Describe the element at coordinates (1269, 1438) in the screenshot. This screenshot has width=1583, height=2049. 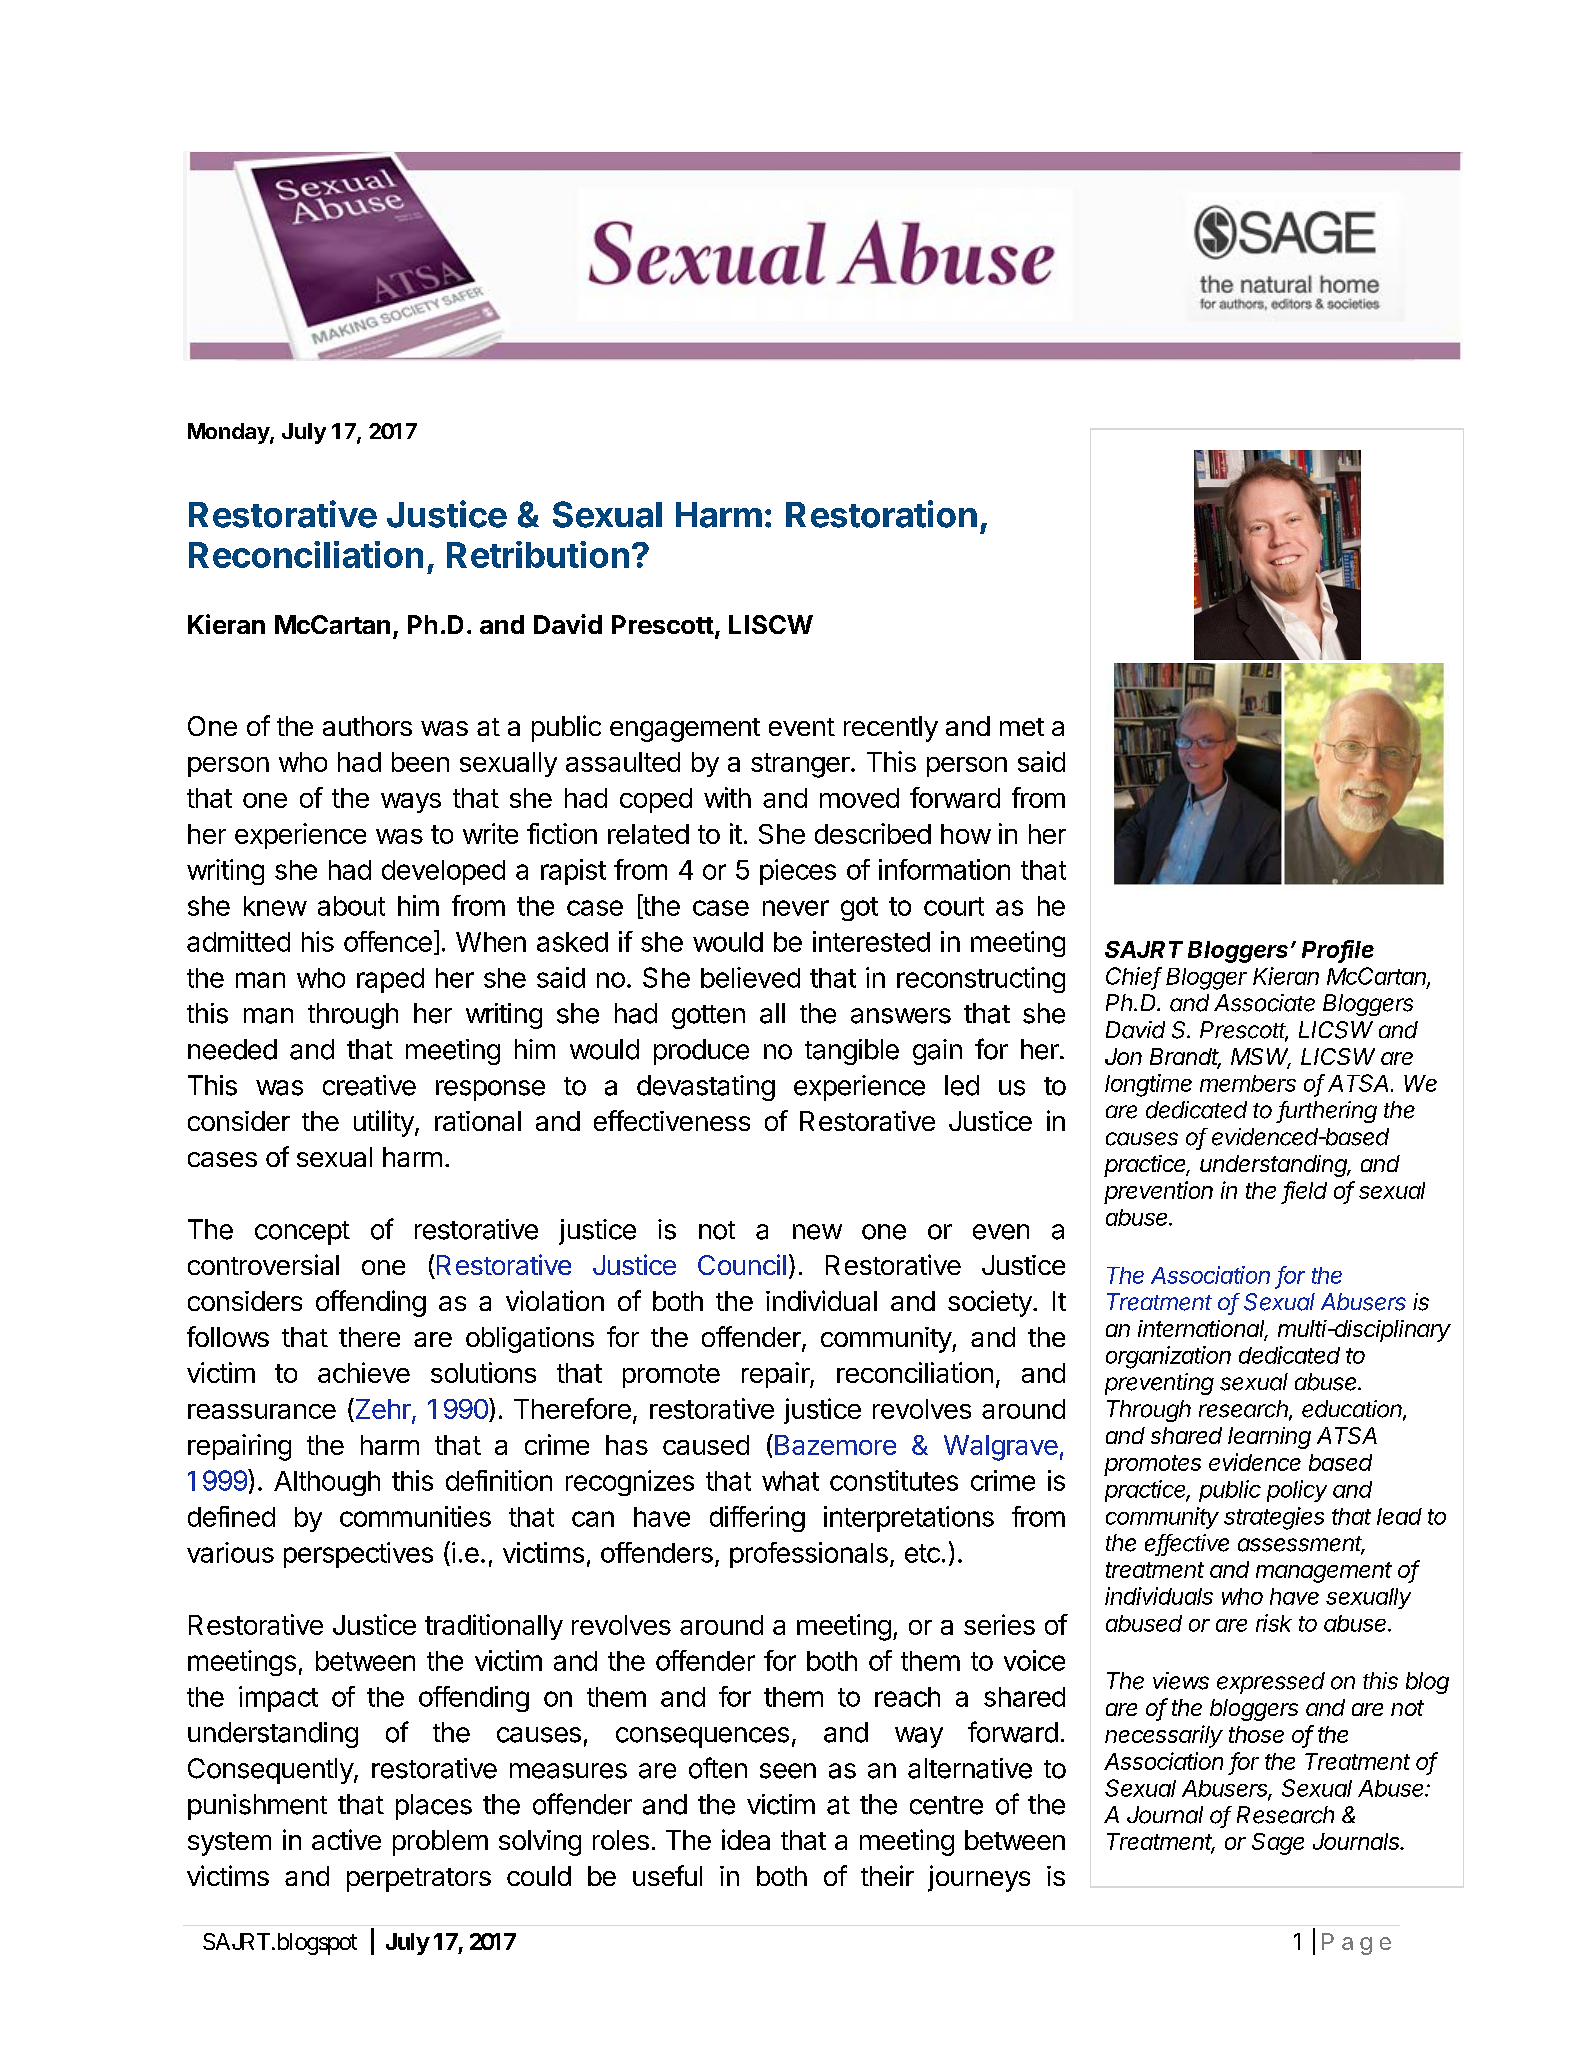
I see `learning` at that location.
